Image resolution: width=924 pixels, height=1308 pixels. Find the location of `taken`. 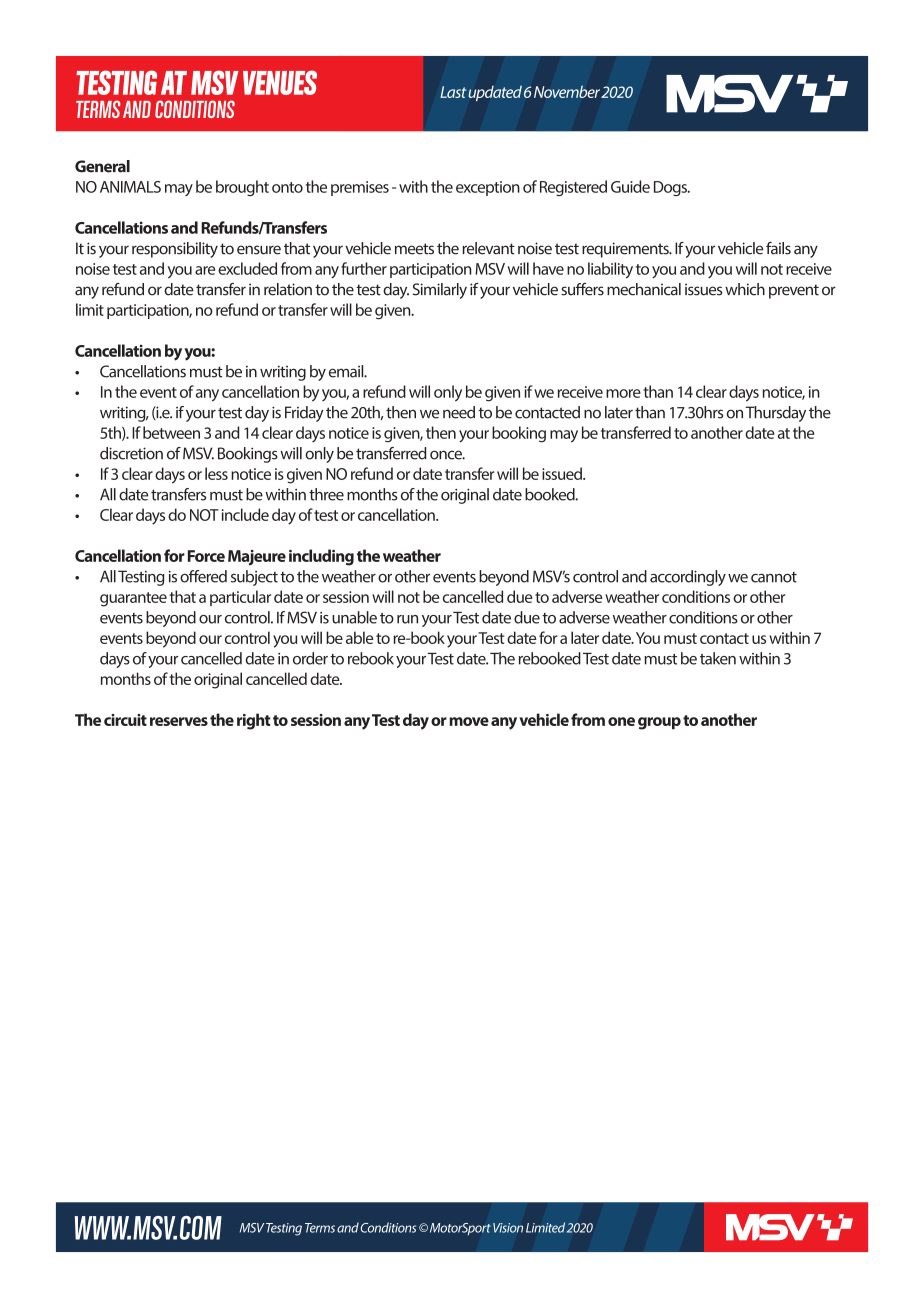

taken is located at coordinates (718, 658).
